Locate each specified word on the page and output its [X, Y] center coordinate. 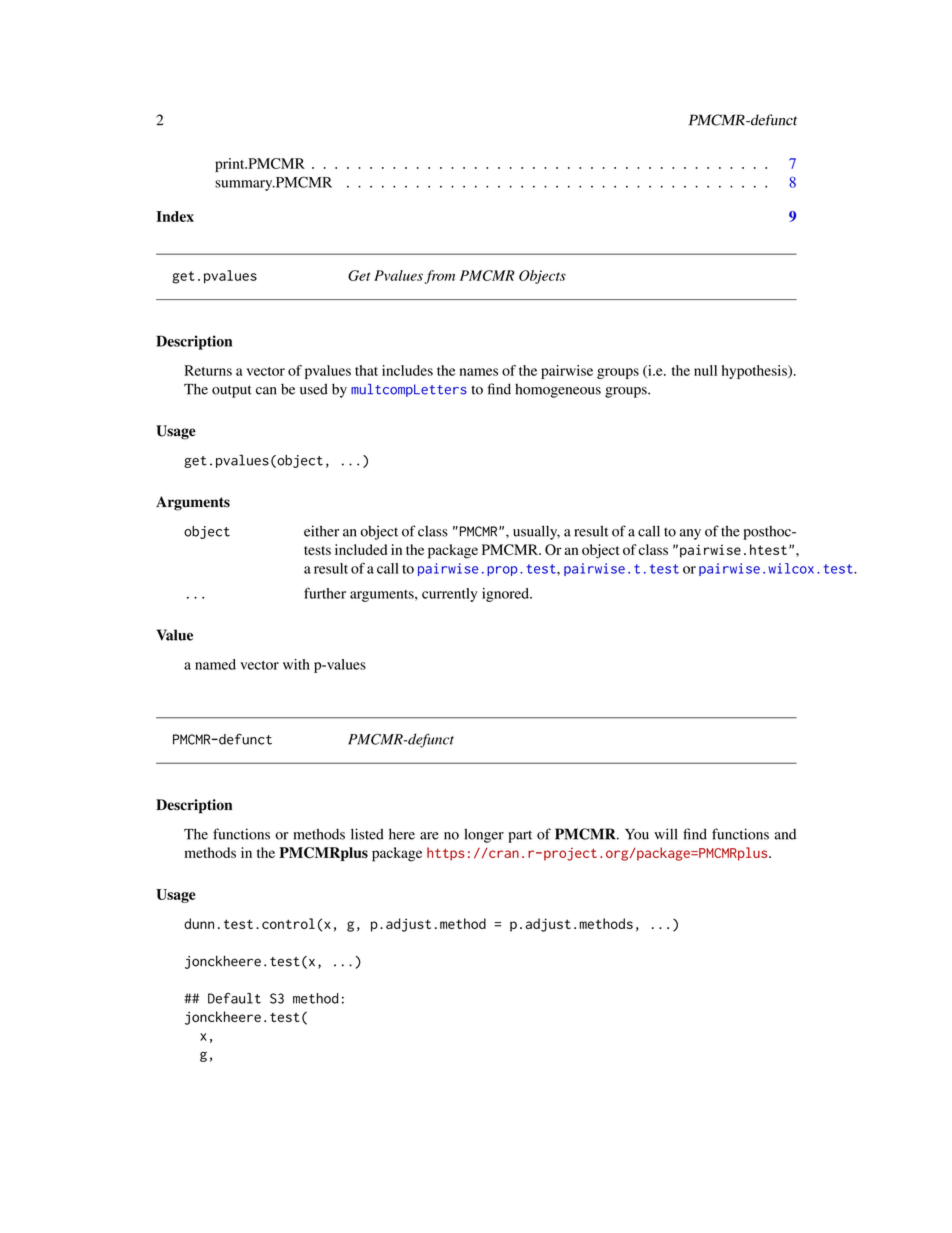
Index [175, 216]
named [215, 664]
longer [484, 835]
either [321, 531]
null [705, 370]
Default [234, 998]
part [520, 836]
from [440, 277]
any [690, 534]
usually [536, 532]
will [665, 834]
